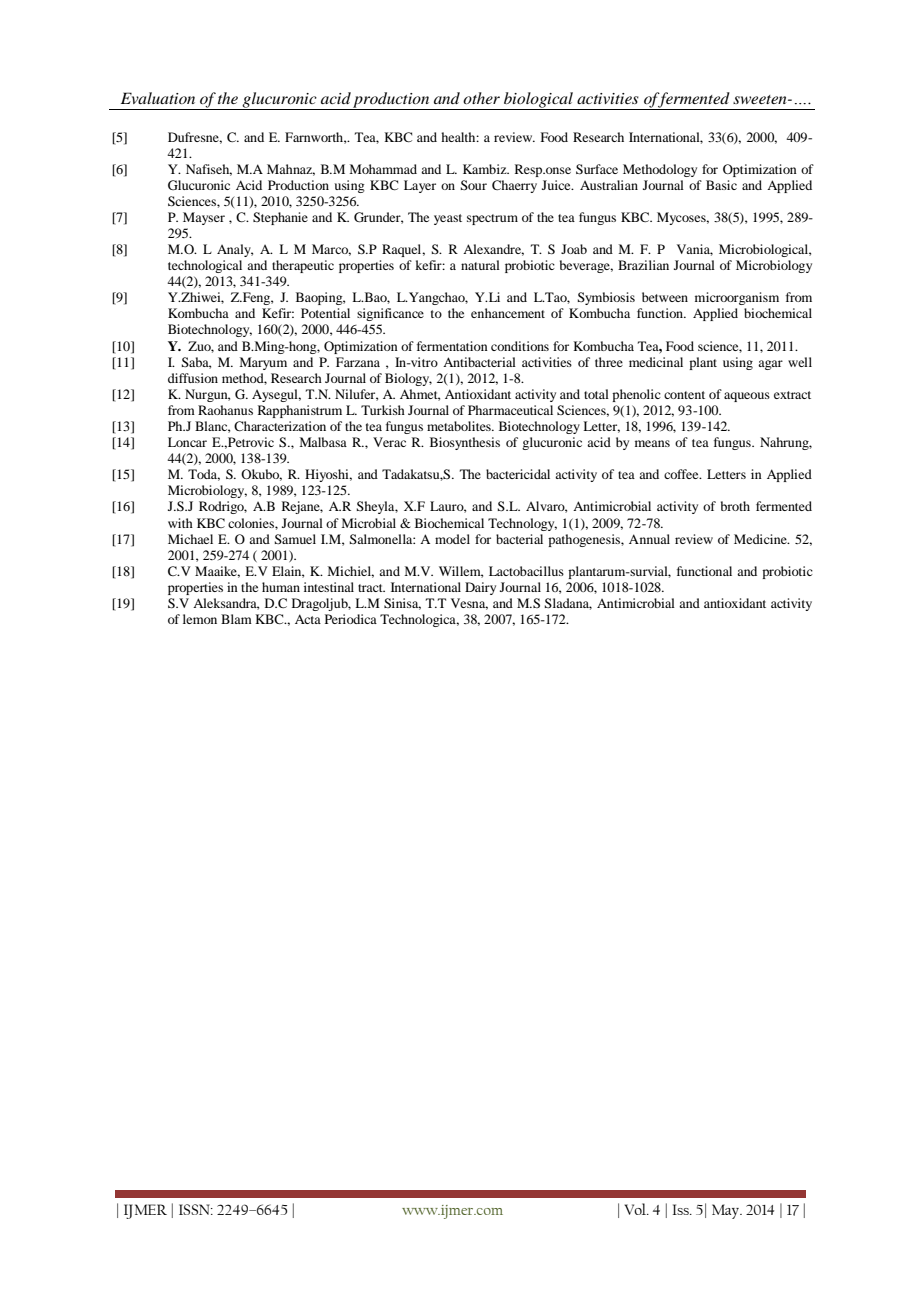  I want to click on diffusion, so click(193, 378).
